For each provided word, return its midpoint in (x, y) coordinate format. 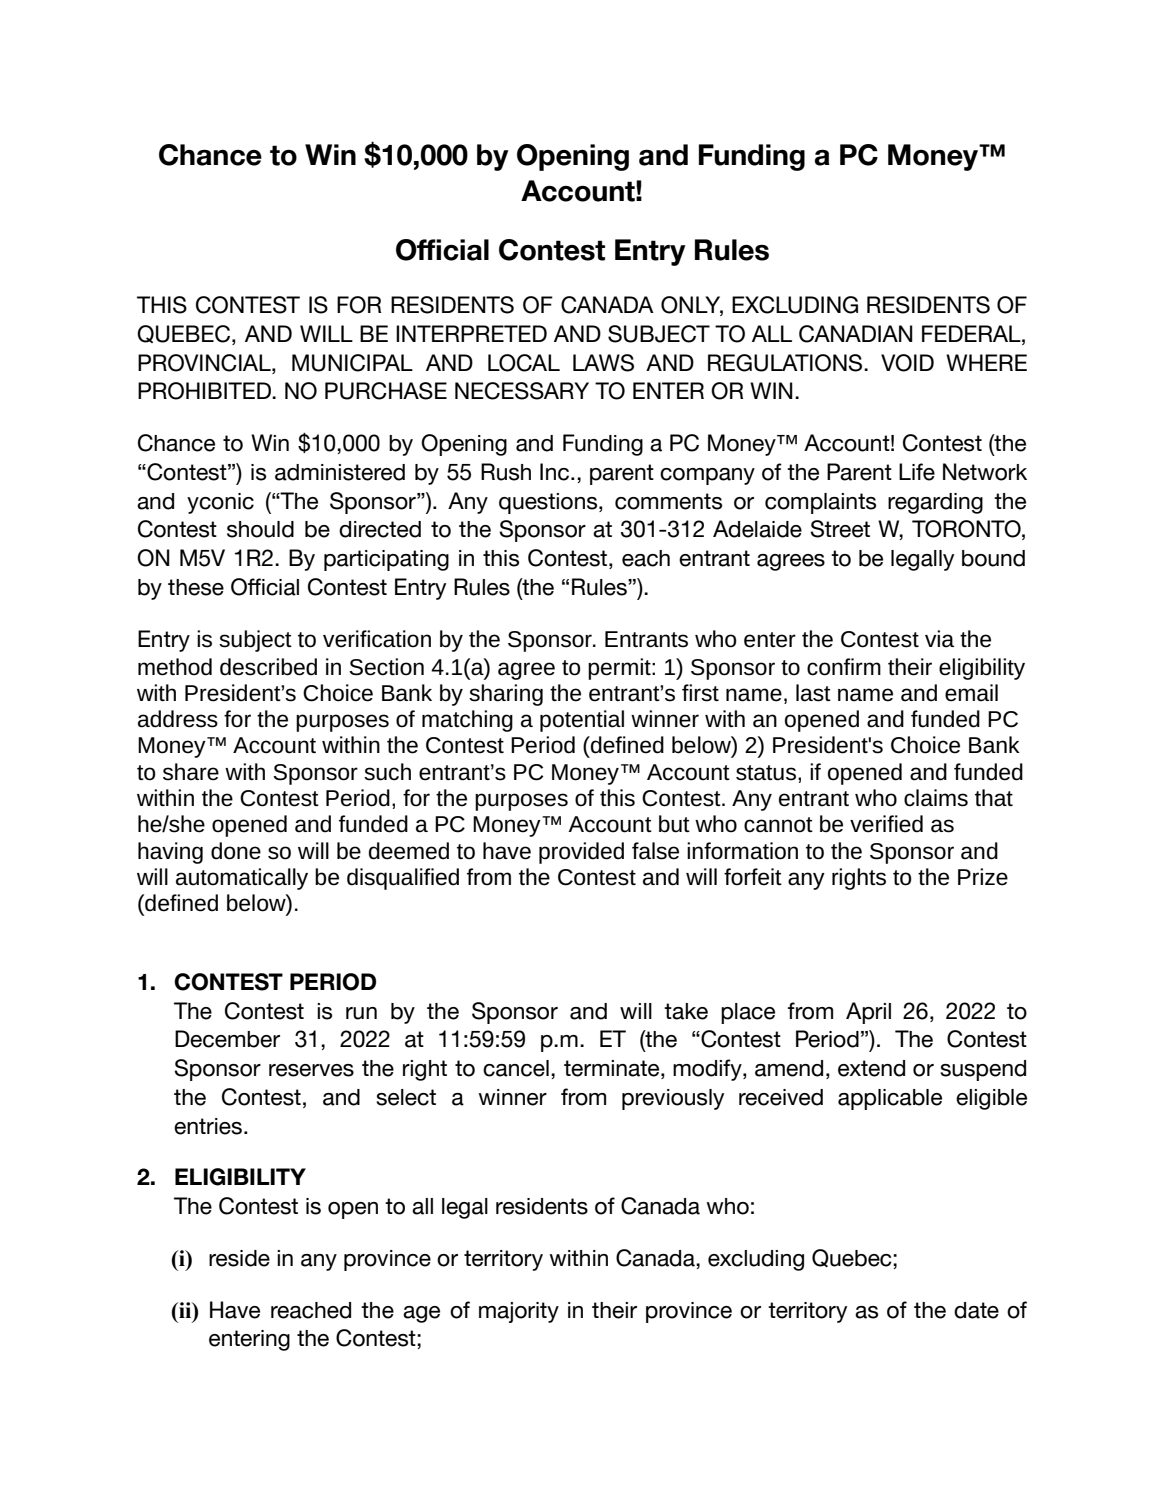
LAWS (603, 363)
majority (519, 1312)
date (976, 1310)
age (421, 1314)
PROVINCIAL (205, 363)
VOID (907, 363)
